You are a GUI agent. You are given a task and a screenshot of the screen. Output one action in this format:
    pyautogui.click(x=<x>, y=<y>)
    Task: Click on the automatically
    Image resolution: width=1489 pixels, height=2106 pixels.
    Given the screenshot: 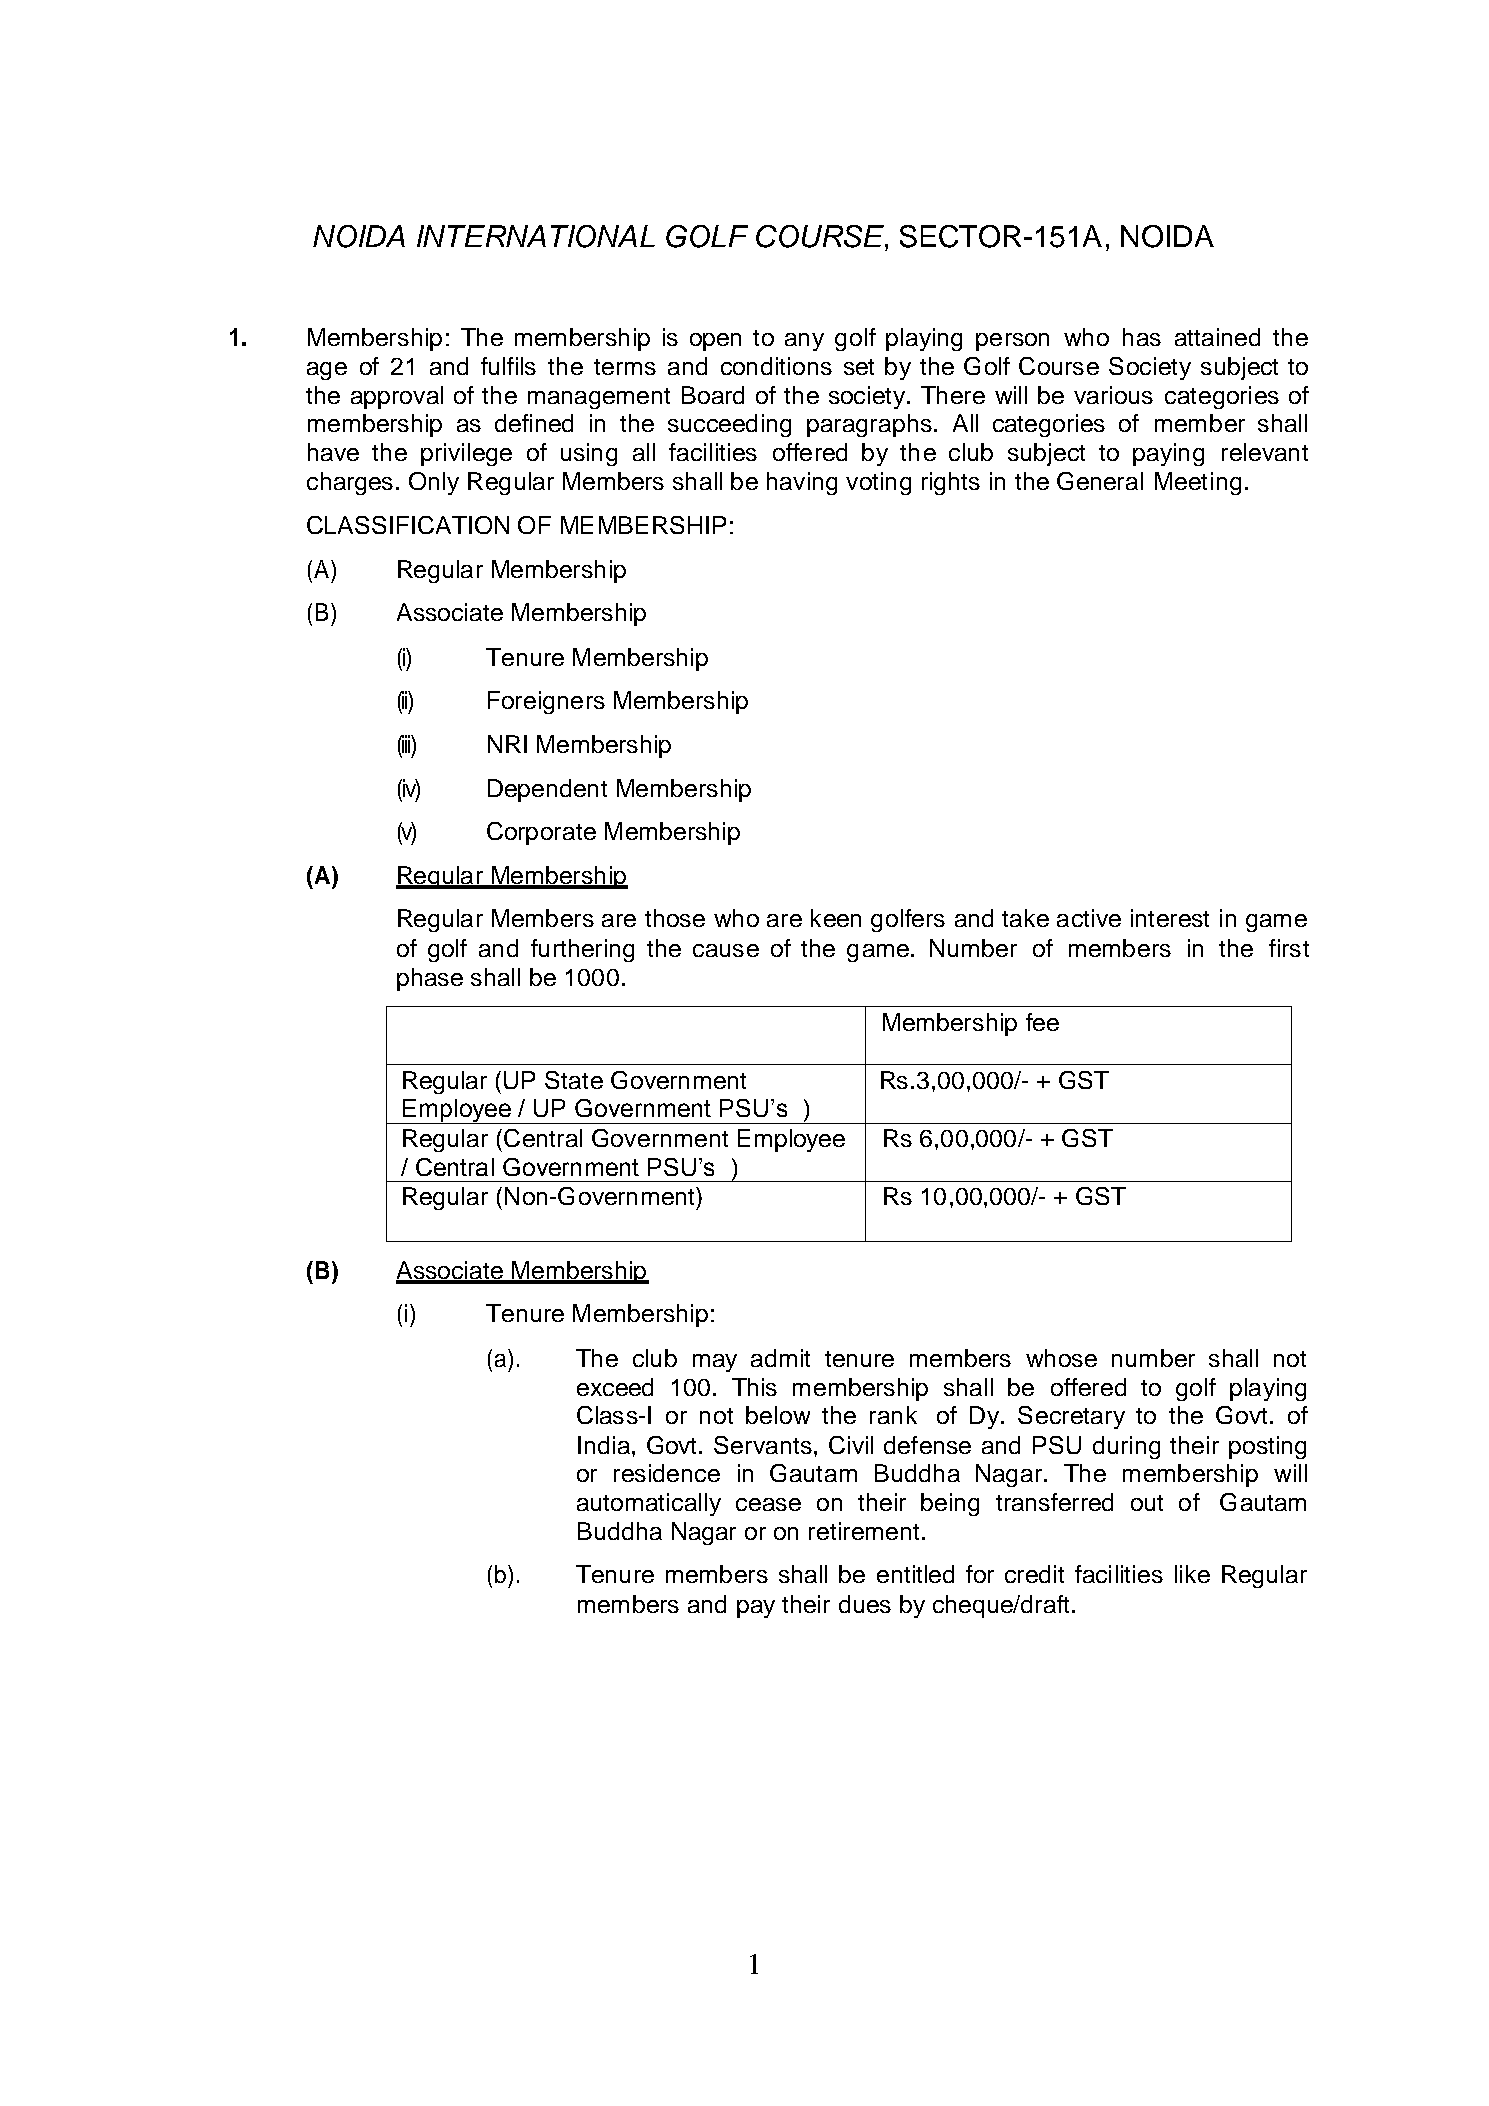 What is the action you would take?
    pyautogui.click(x=649, y=1504)
